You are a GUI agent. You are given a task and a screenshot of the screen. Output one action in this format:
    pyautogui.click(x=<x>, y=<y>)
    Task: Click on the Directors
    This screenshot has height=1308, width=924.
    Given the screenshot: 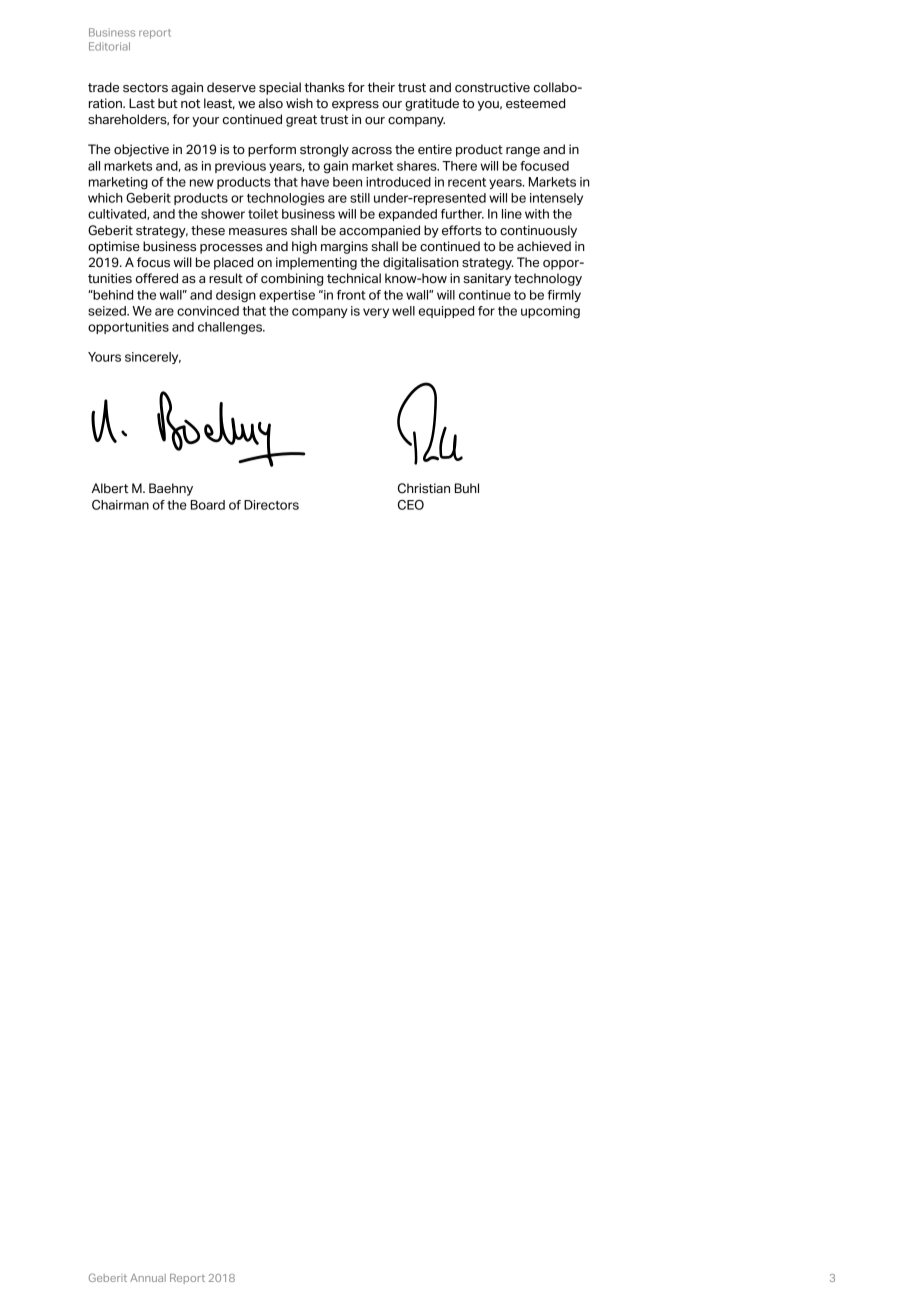 What is the action you would take?
    pyautogui.click(x=271, y=505)
